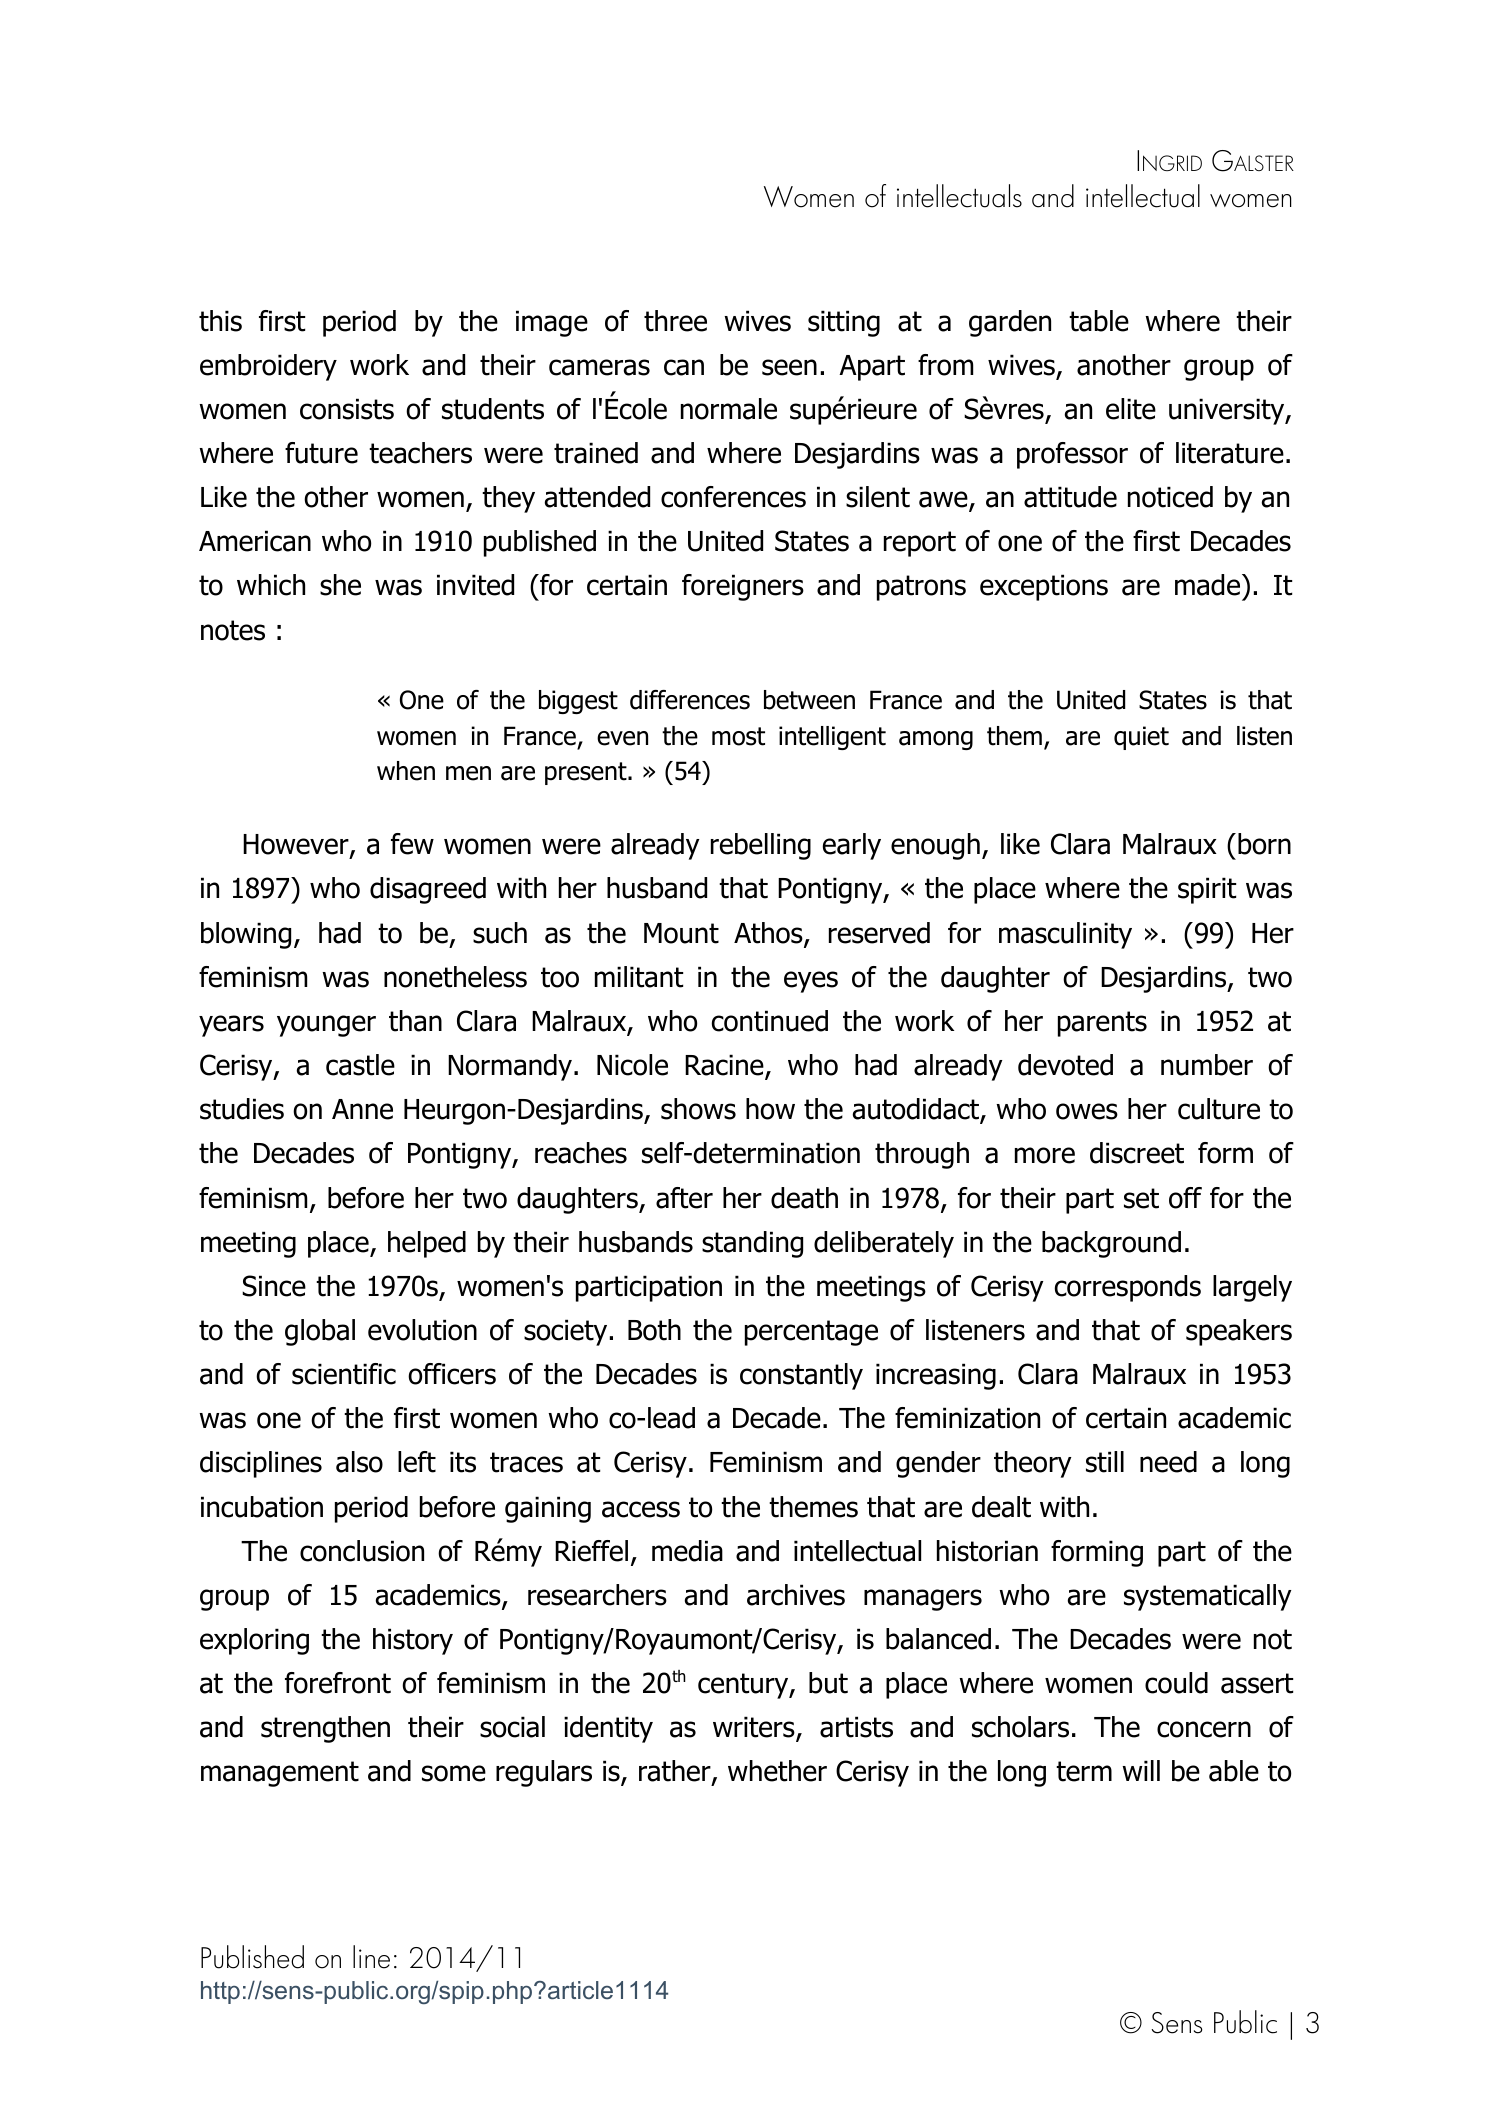 Image resolution: width=1492 pixels, height=2112 pixels. I want to click on consists, so click(347, 409).
